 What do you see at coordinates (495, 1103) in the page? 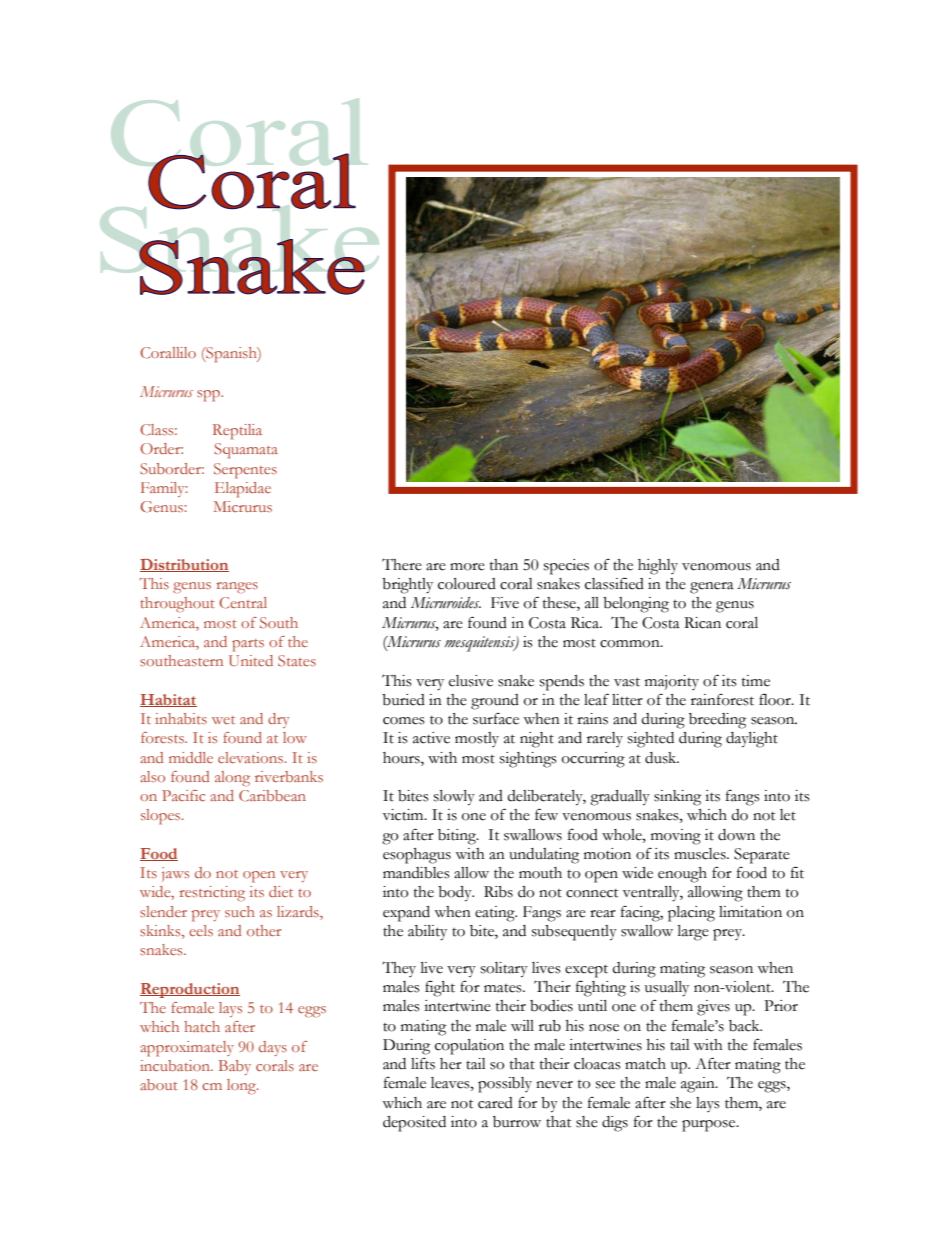
I see `cared` at bounding box center [495, 1103].
